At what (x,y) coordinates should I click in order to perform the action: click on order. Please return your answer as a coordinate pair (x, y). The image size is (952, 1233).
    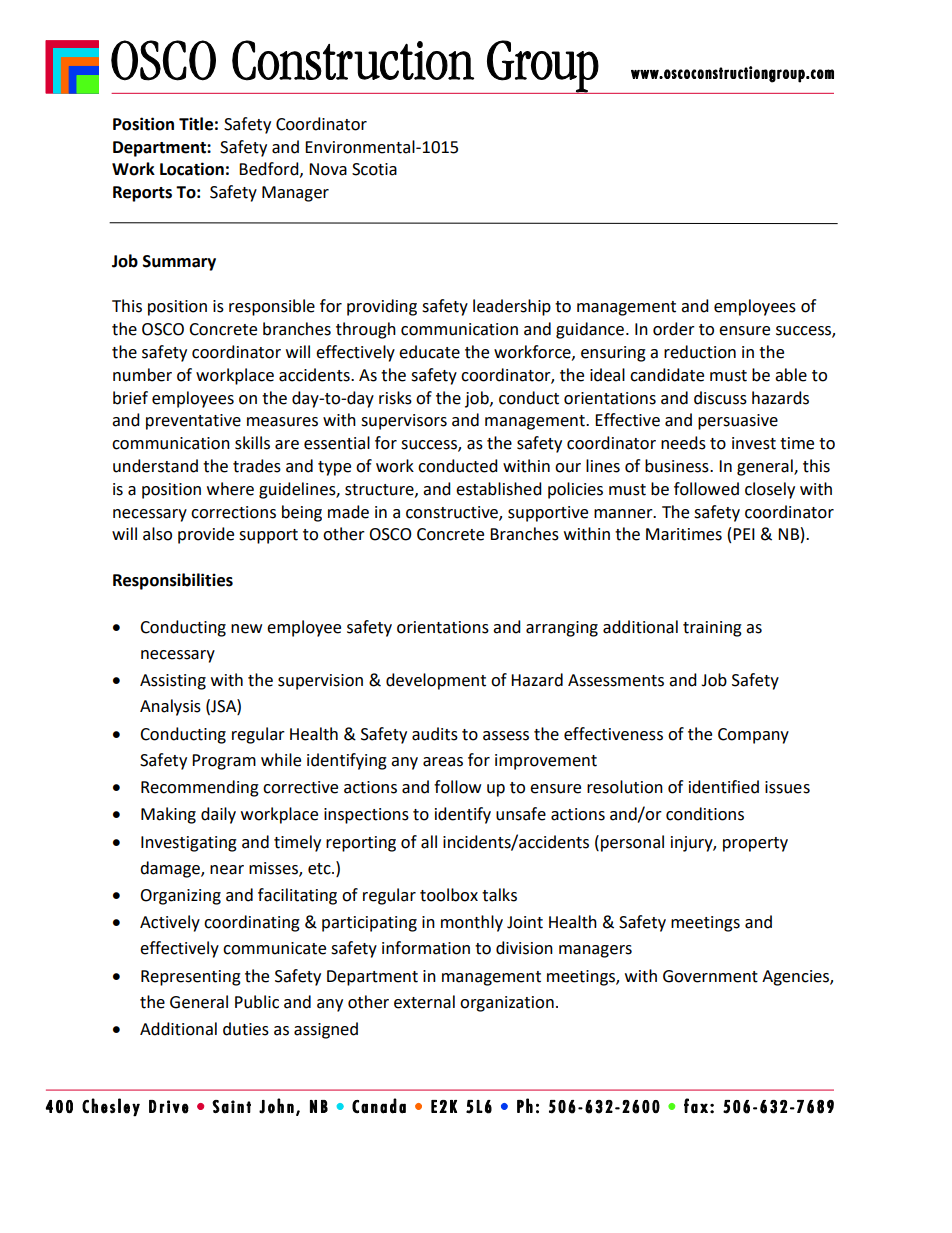
    Looking at the image, I should click on (674, 329).
